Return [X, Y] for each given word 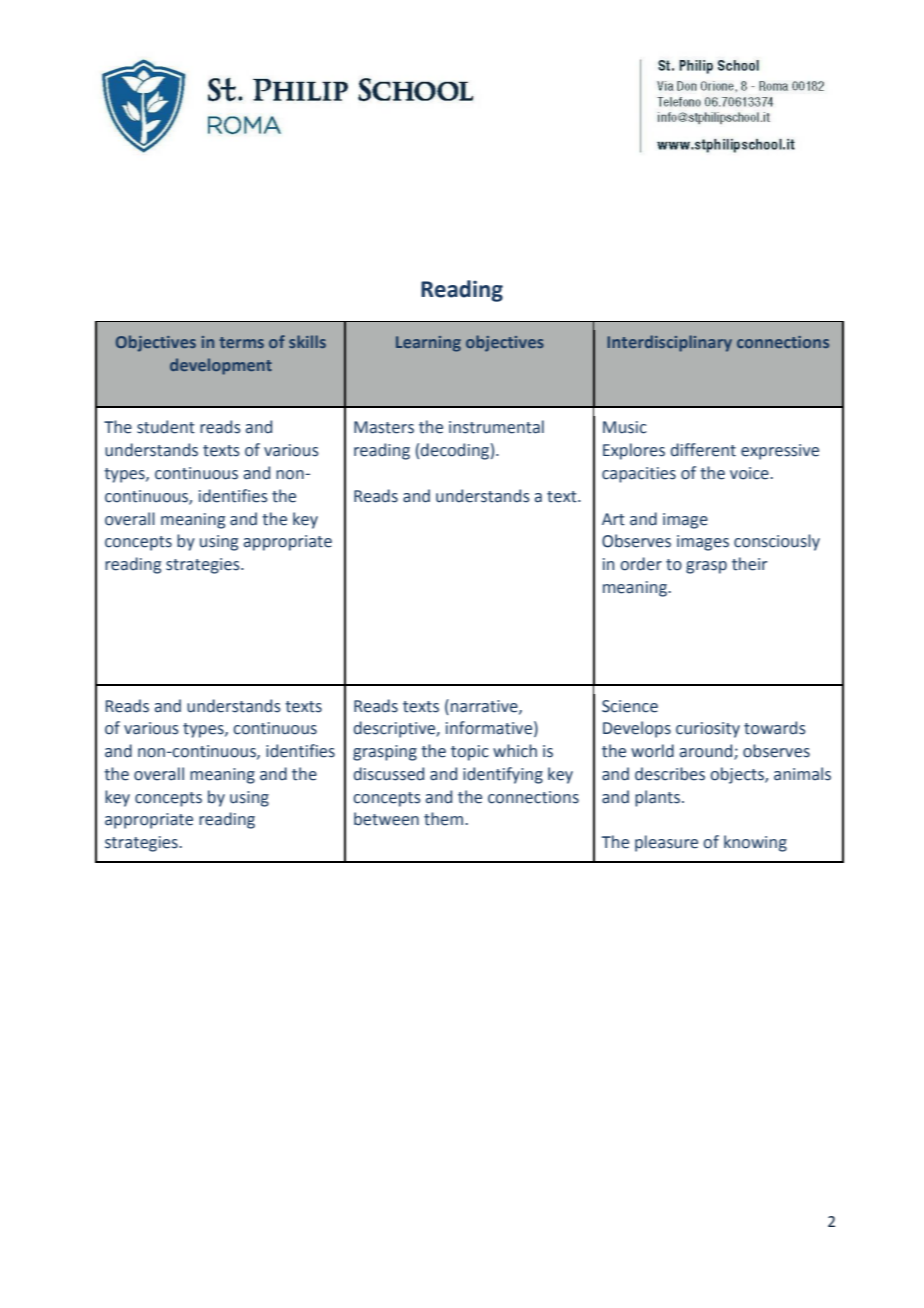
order [641, 564]
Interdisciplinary [669, 343]
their [749, 564]
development [221, 366]
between [386, 819]
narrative [485, 707]
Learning [428, 344]
